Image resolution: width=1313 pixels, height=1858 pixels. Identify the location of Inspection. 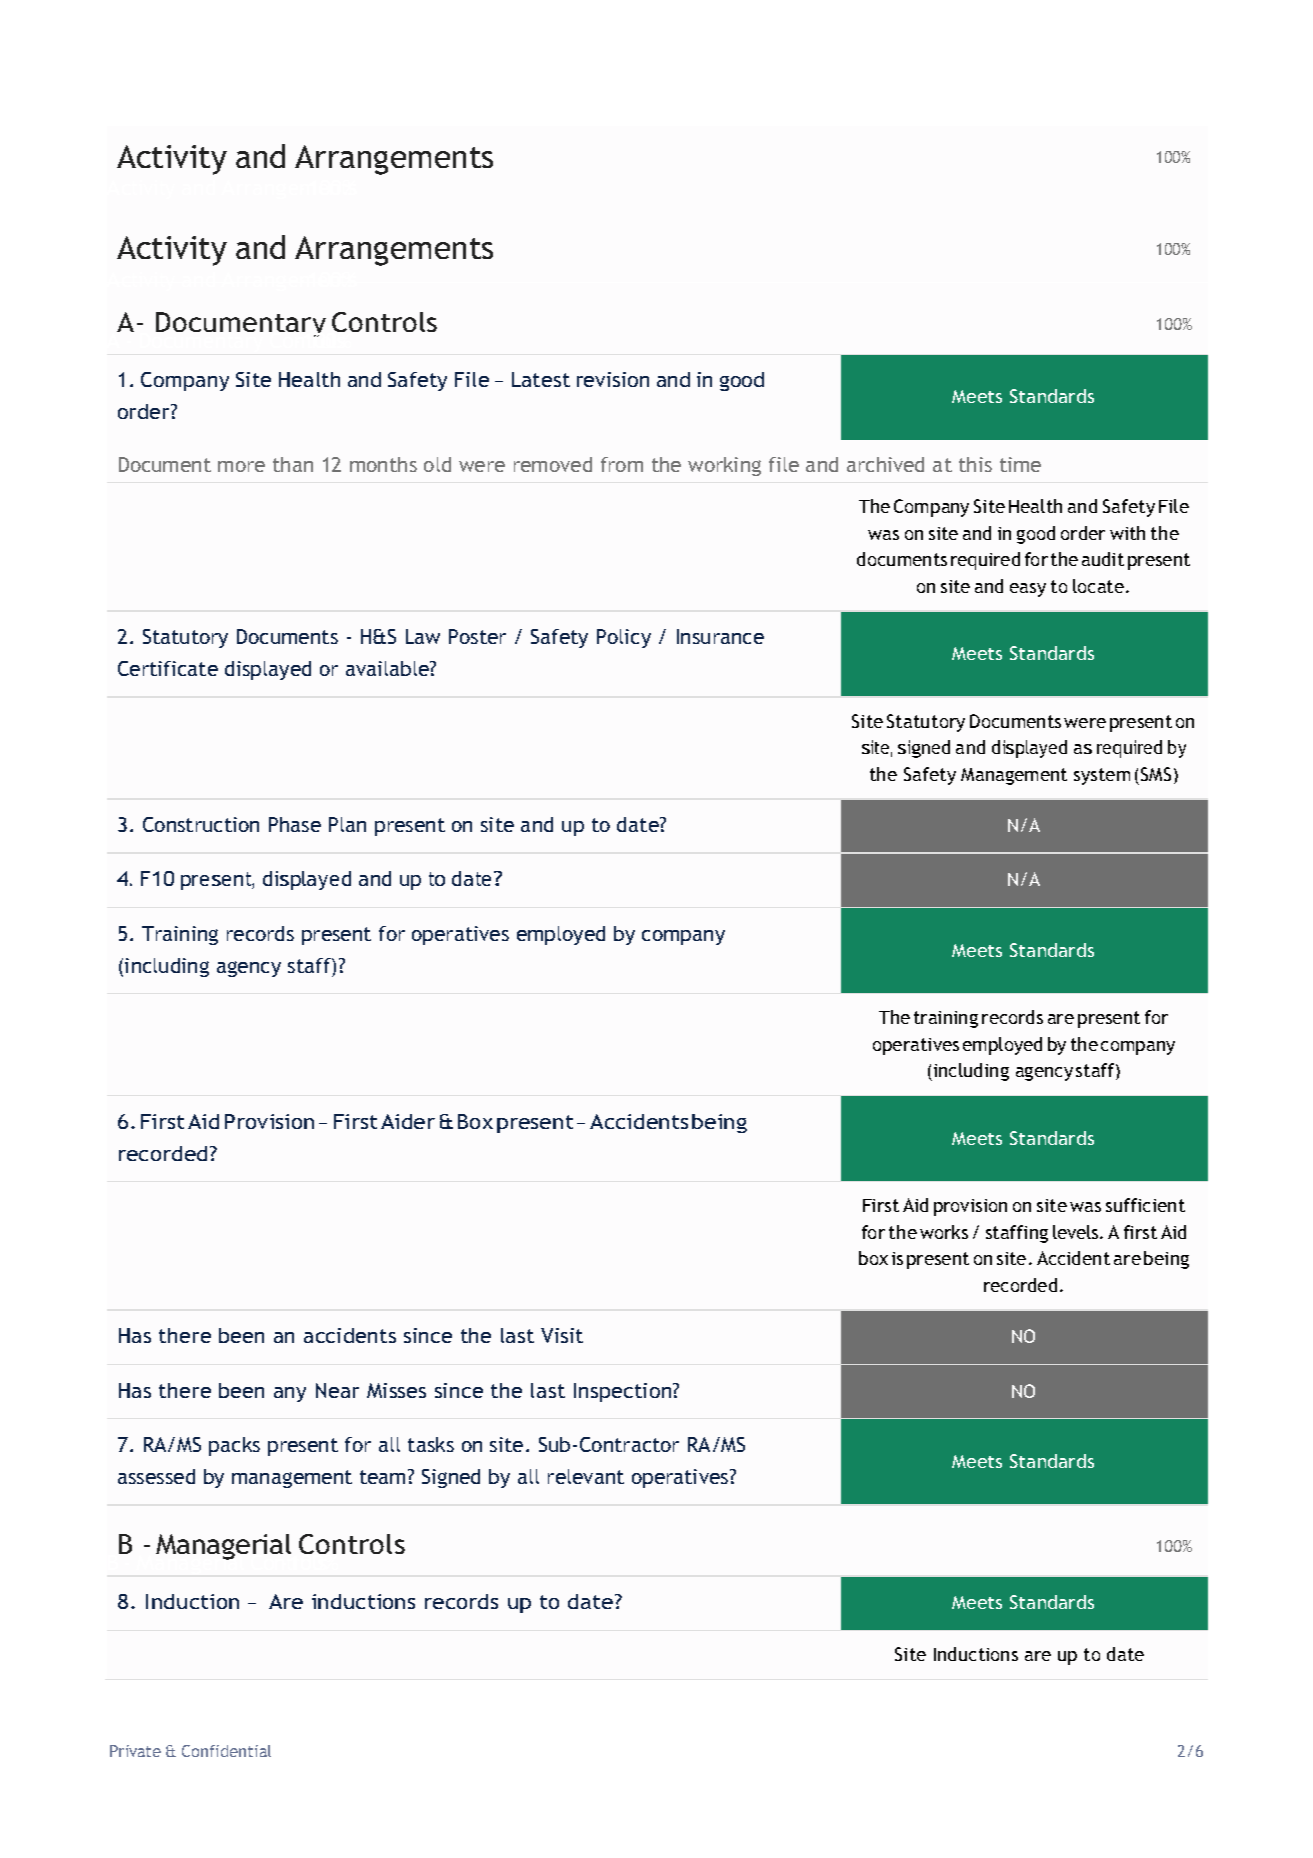
(624, 1392).
